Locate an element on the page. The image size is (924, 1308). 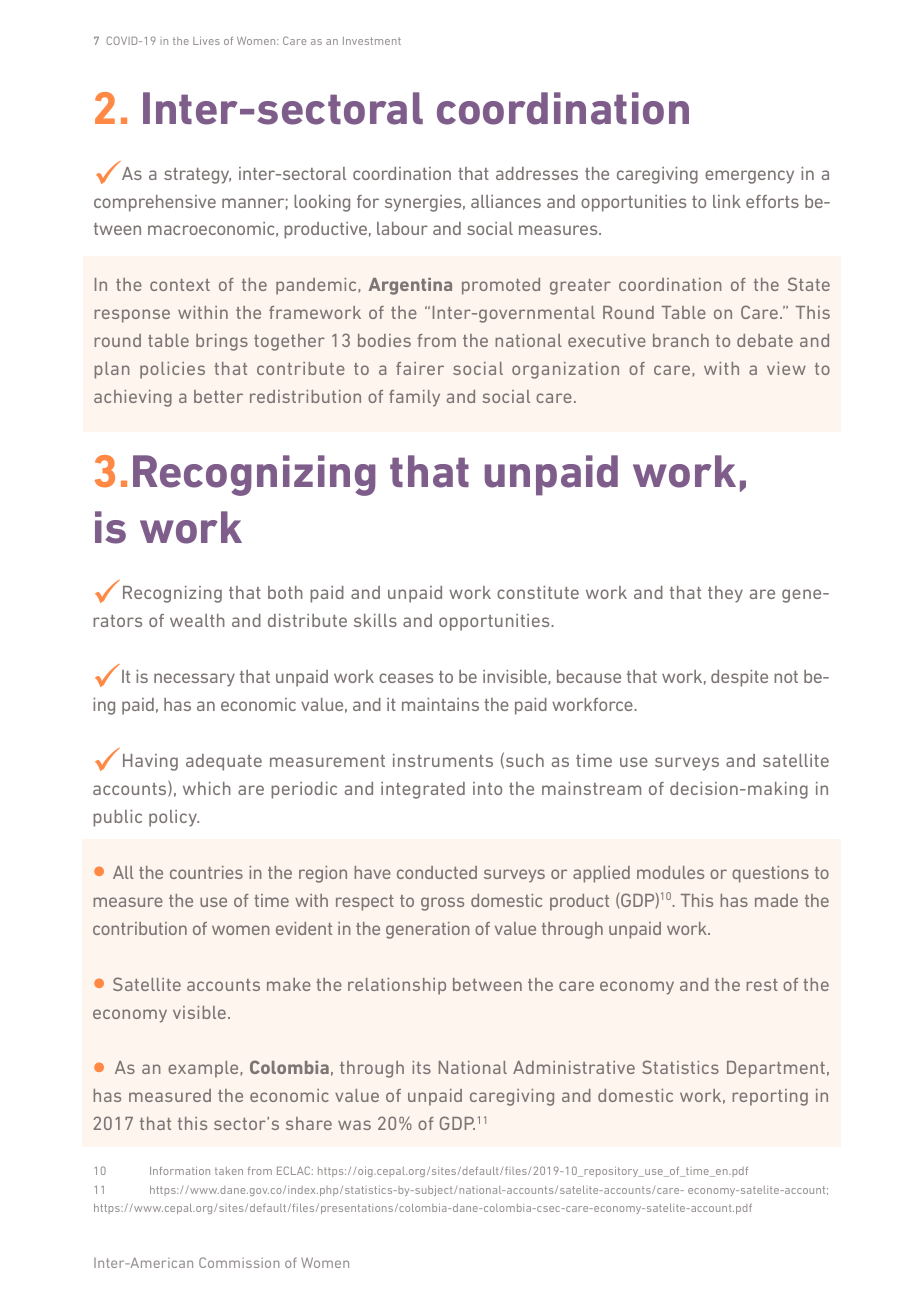
necessary is located at coordinates (194, 680).
